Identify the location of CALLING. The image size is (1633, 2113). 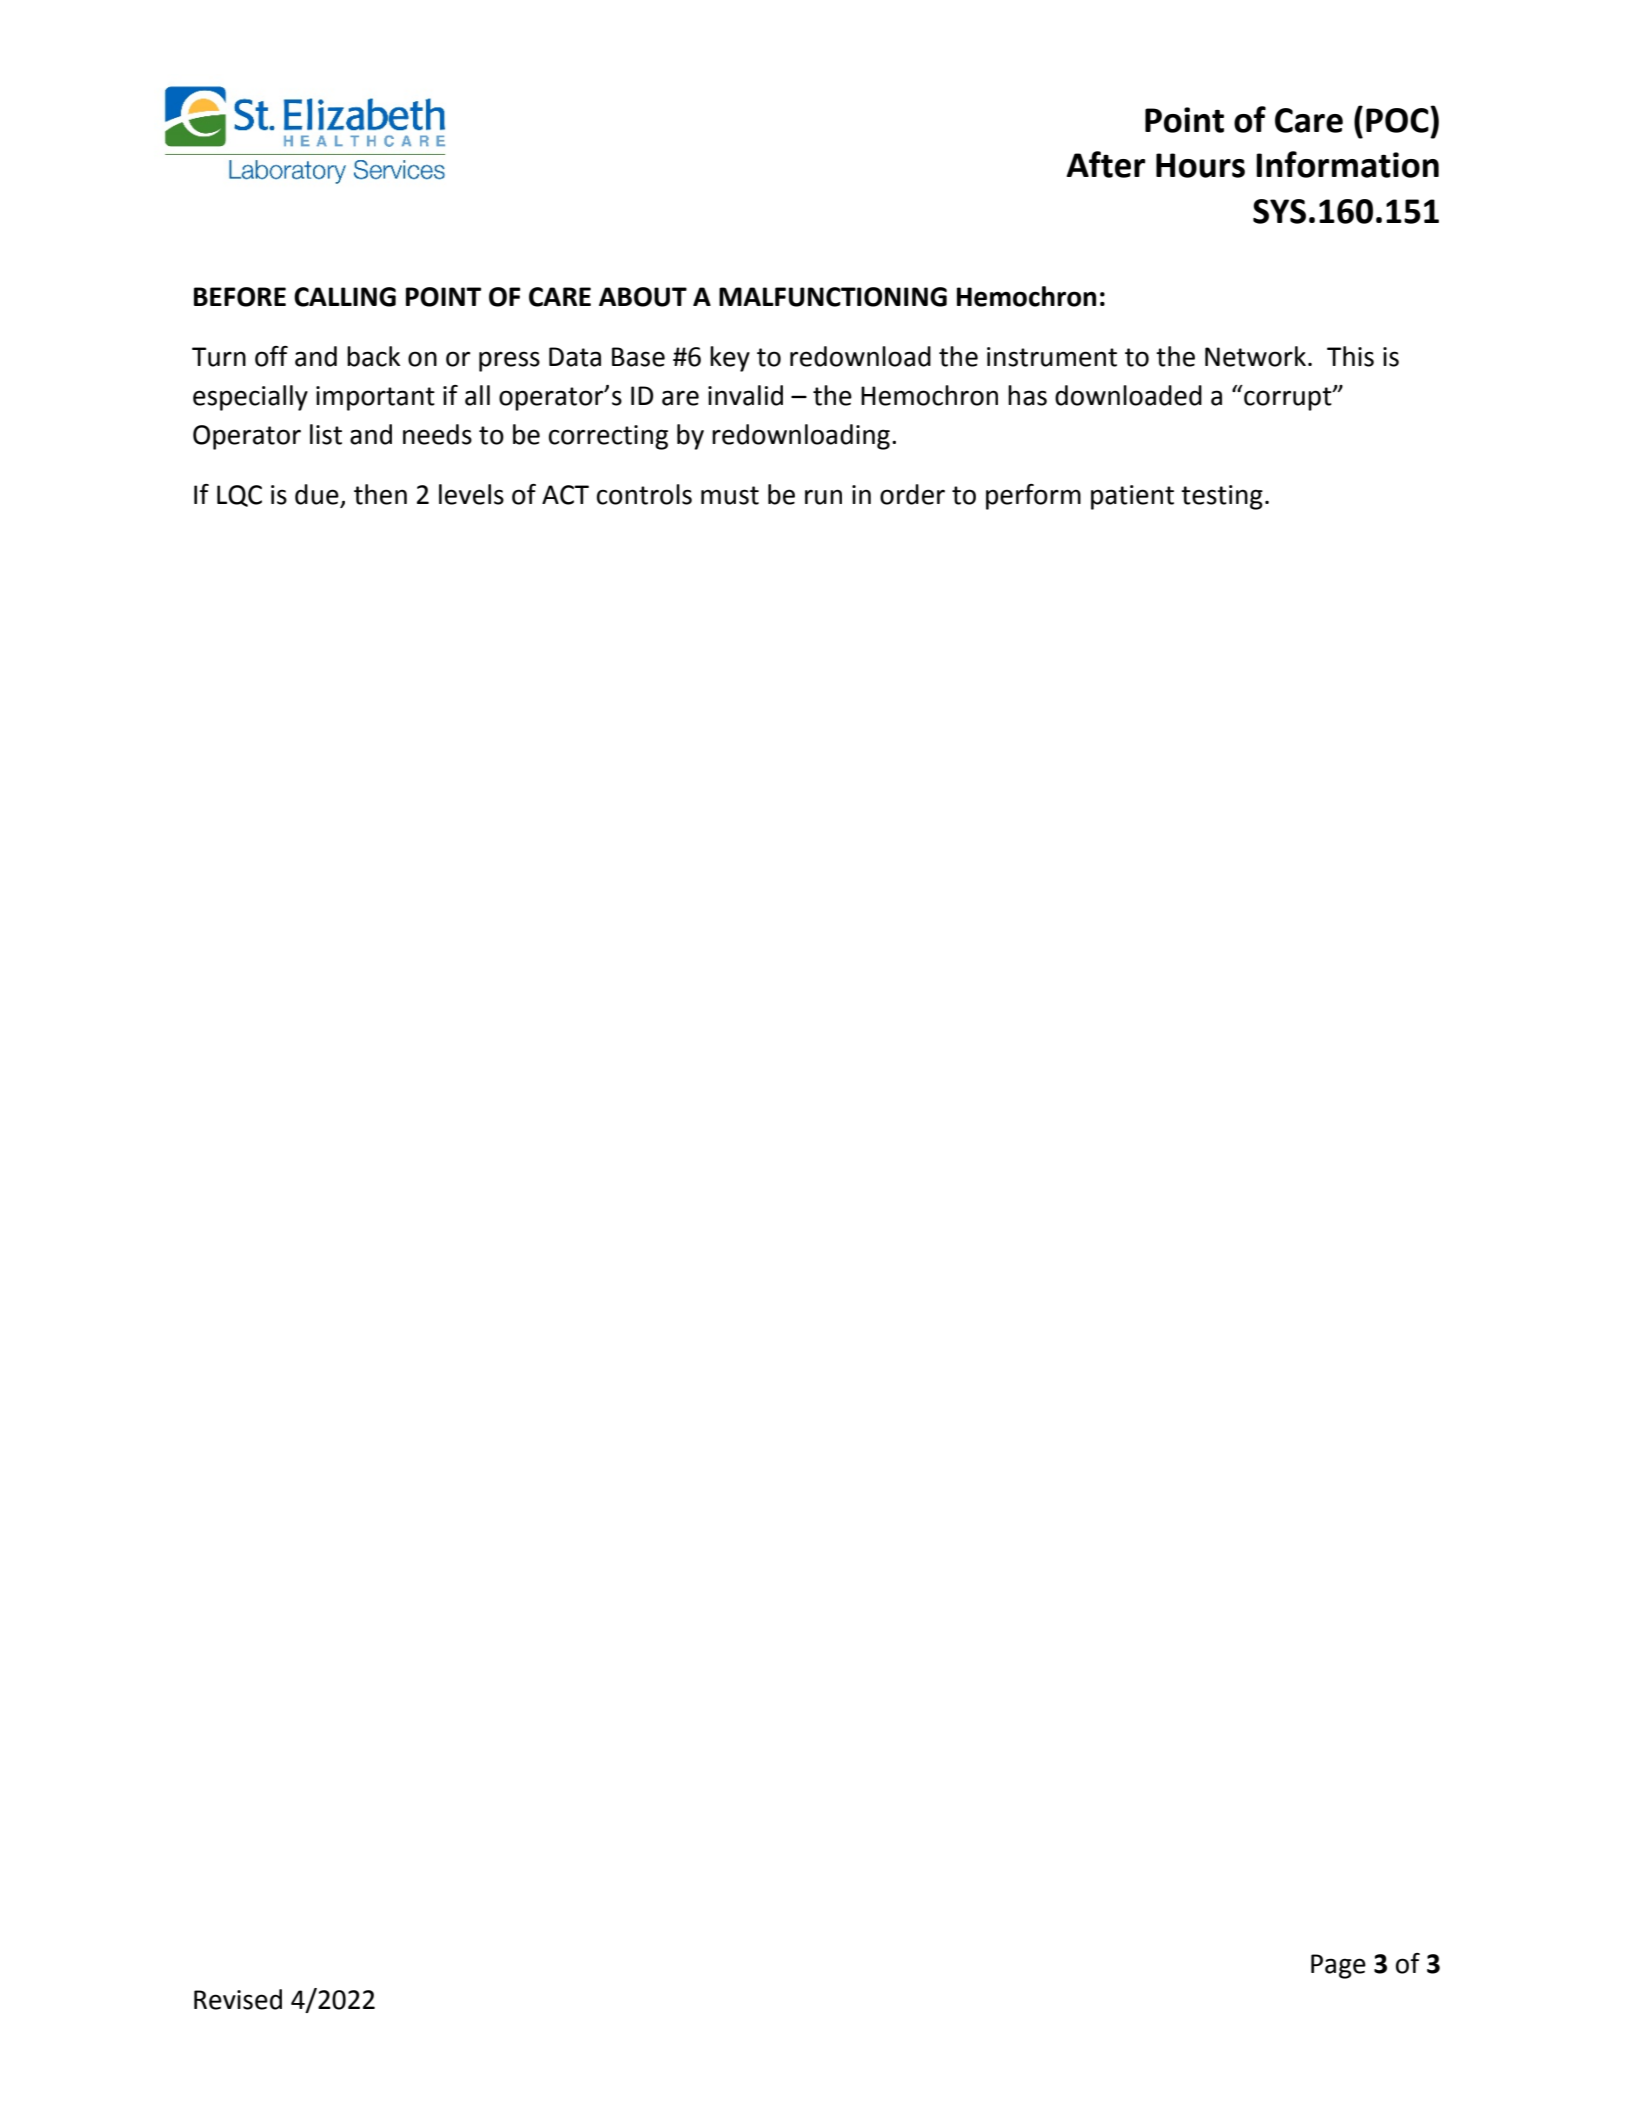
(345, 297).
